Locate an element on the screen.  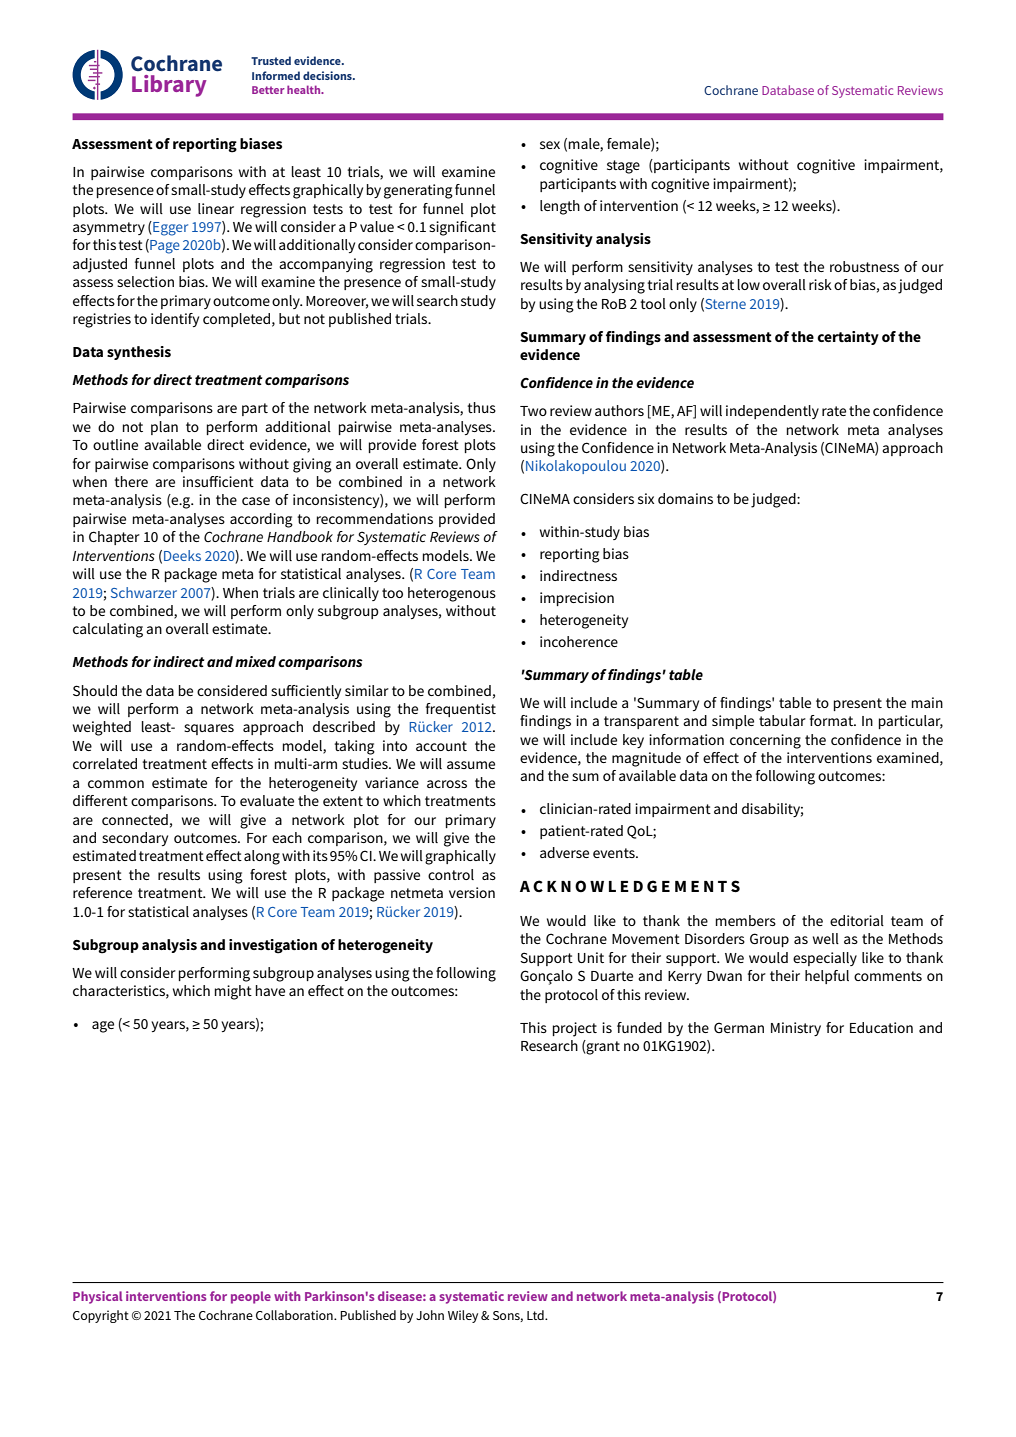
people is located at coordinates (251, 1297).
